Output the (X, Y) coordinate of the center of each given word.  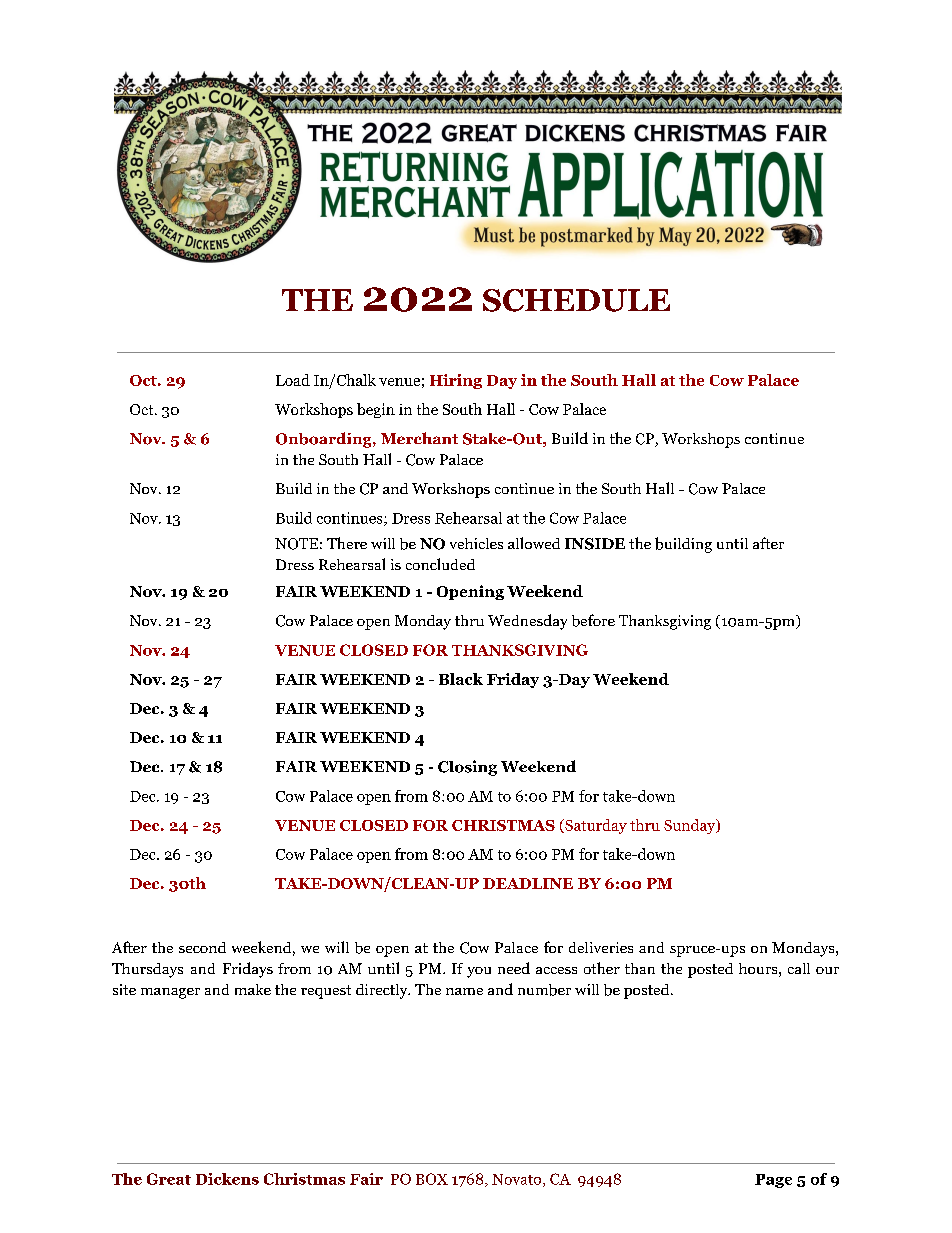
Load (293, 380)
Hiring (456, 381)
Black (461, 679)
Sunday (691, 826)
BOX (432, 1179)
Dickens (227, 1179)
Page (773, 1181)
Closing (467, 768)
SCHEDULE (576, 300)
